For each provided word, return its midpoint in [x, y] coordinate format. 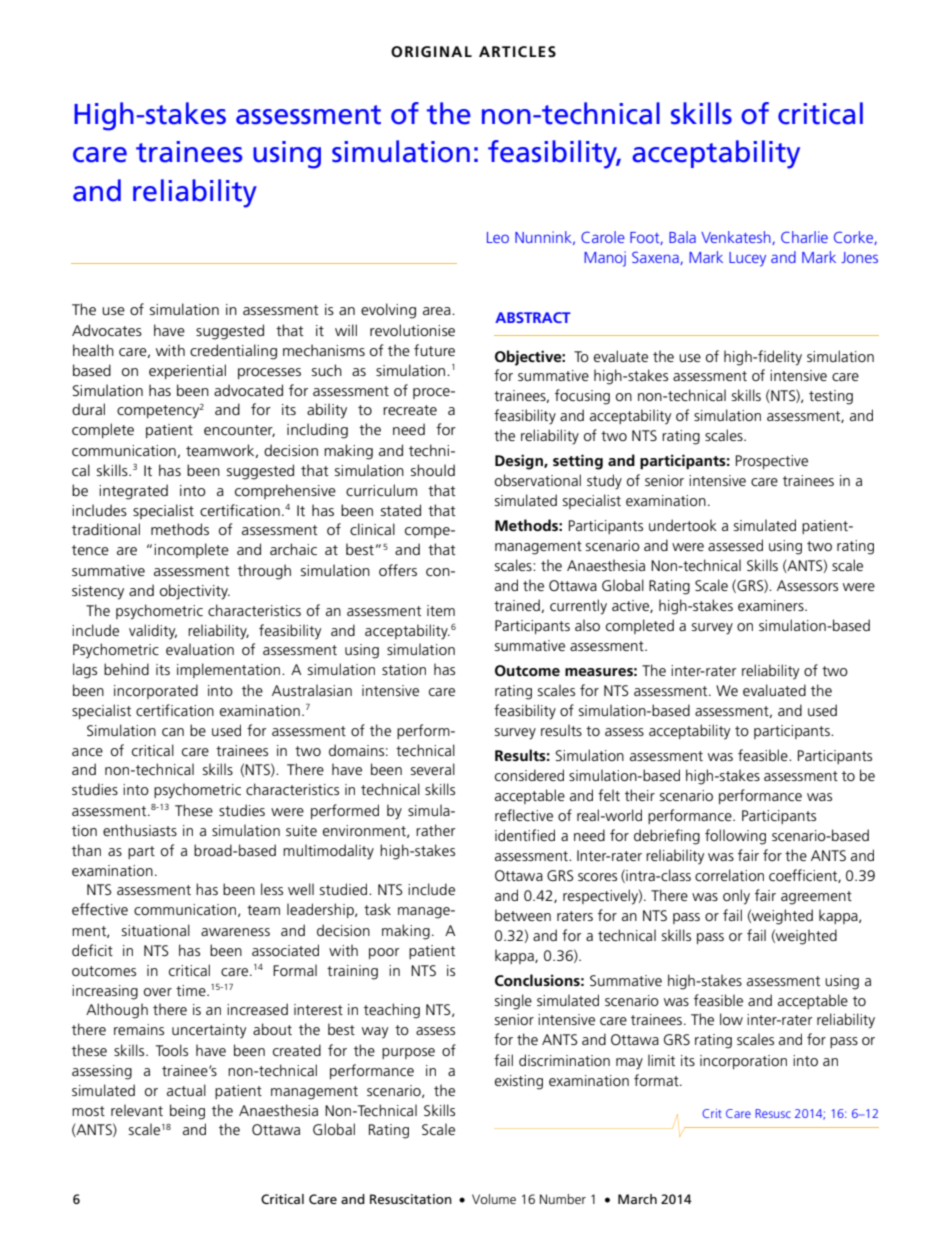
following [735, 837]
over [158, 992]
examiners [772, 605]
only [736, 897]
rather [436, 830]
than [86, 850]
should [433, 470]
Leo [498, 237]
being [187, 1112]
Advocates [107, 330]
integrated [133, 492]
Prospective [772, 462]
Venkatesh [737, 238]
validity [153, 632]
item [441, 610]
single [513, 1002]
